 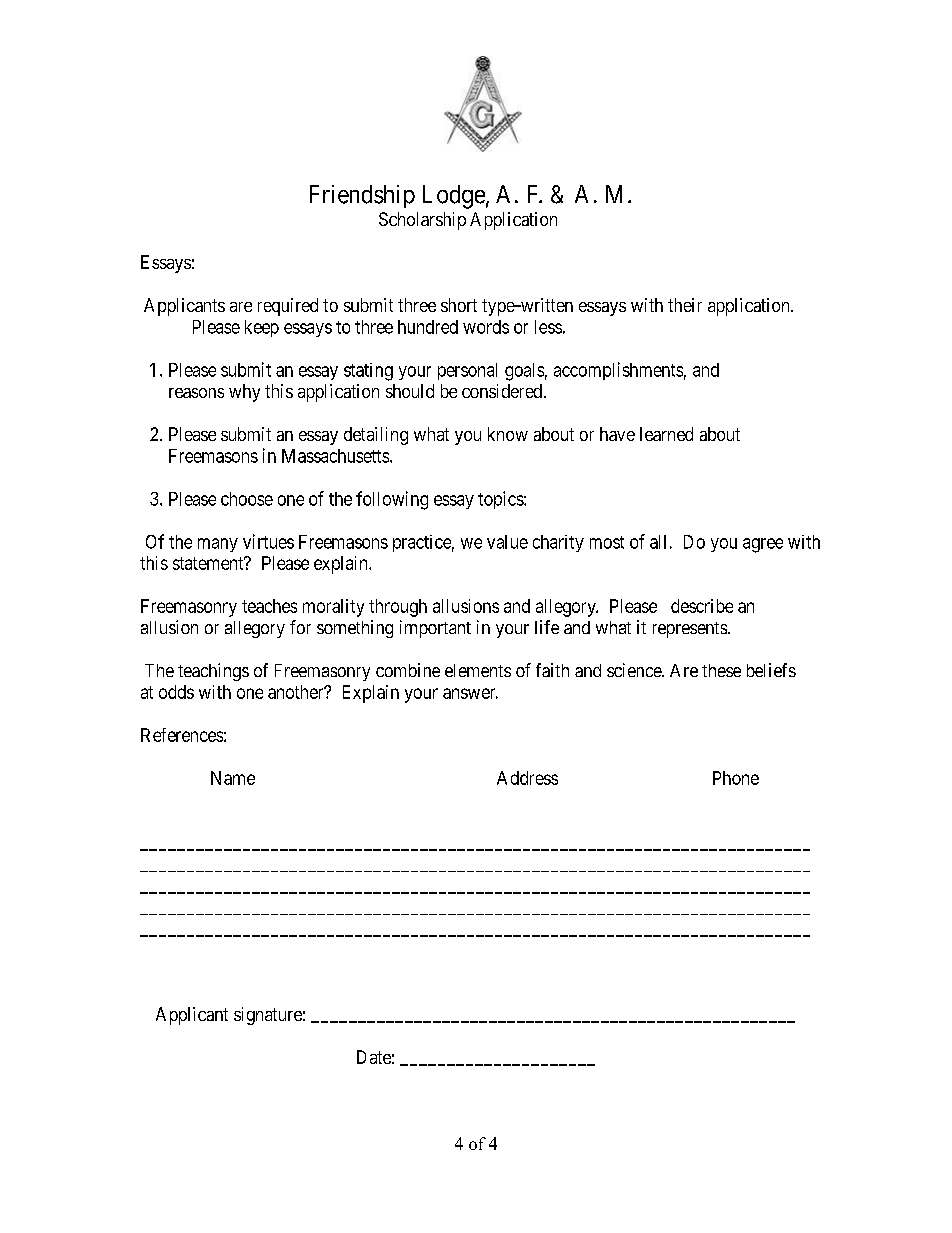 What do you see at coordinates (685, 305) in the page?
I see `their` at bounding box center [685, 305].
